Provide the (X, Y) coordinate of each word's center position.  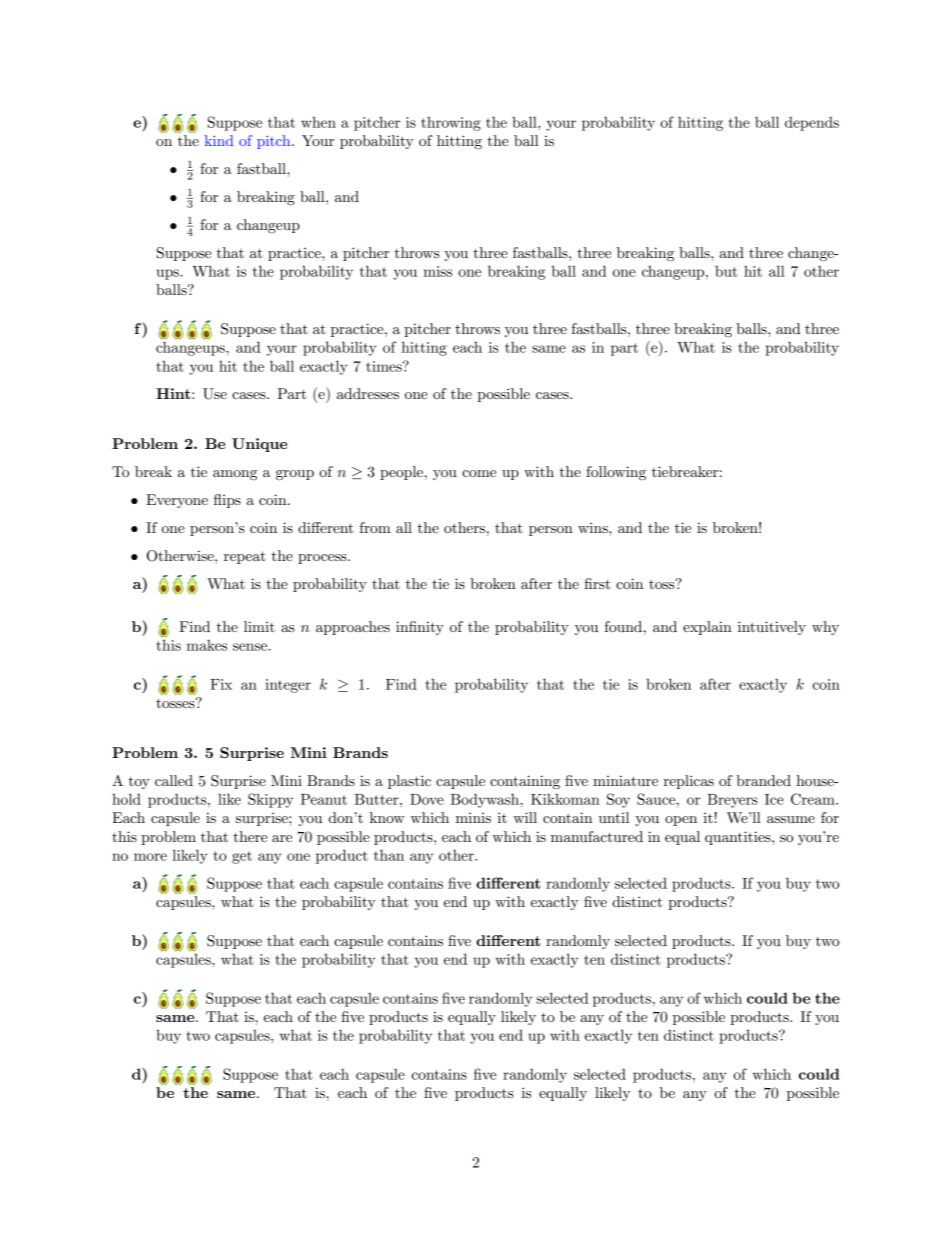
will (525, 817)
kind (219, 140)
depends (812, 123)
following (616, 473)
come (479, 473)
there (250, 836)
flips (227, 501)
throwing (451, 123)
